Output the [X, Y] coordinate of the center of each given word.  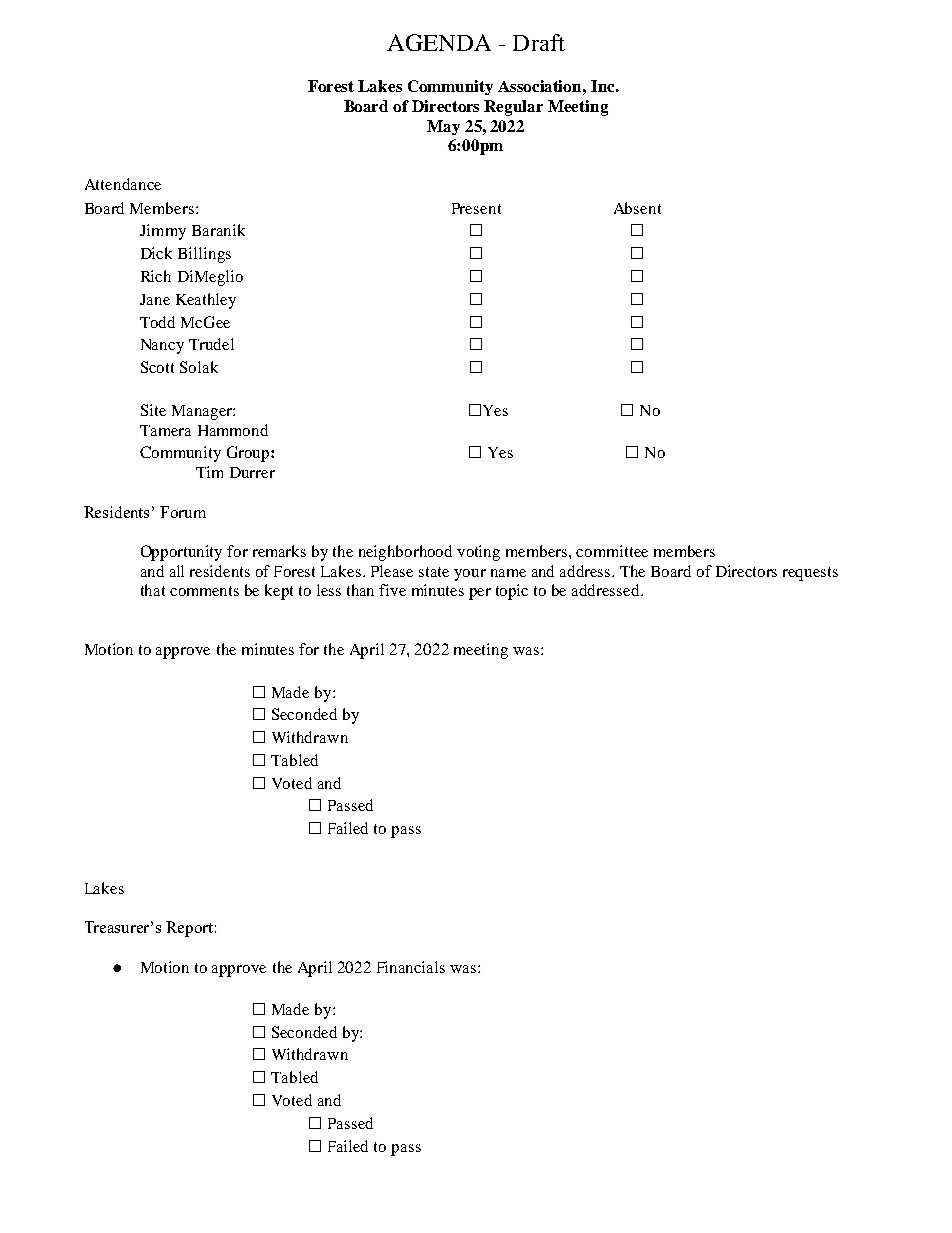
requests [810, 574]
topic [512, 592]
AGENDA [439, 42]
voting [478, 553]
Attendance [123, 184]
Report [189, 929]
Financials [411, 967]
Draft [539, 42]
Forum [183, 512]
